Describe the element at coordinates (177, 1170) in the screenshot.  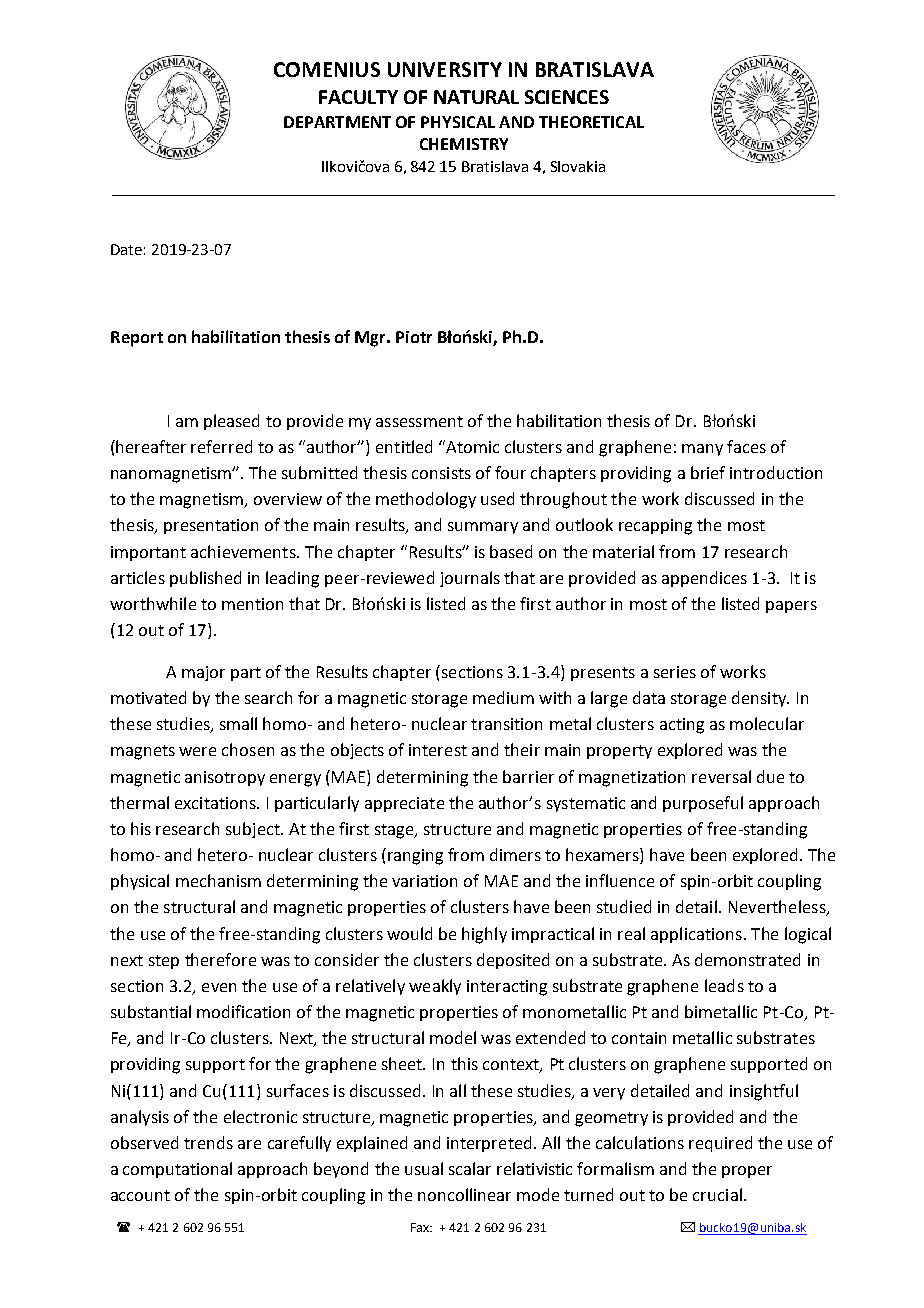
I see `computational` at that location.
